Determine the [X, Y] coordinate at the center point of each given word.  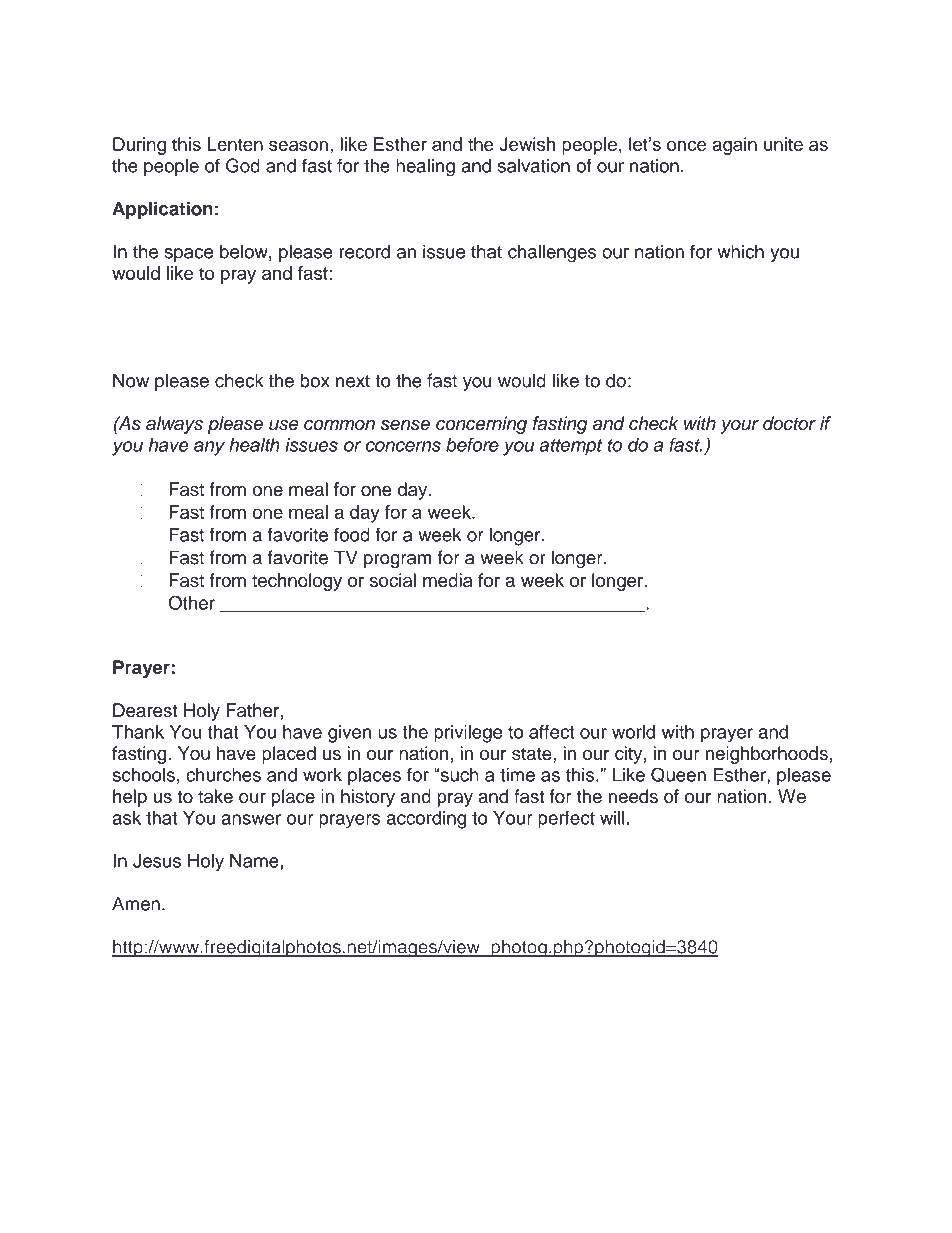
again [734, 146]
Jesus [157, 861]
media [448, 580]
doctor [789, 423]
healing [425, 167]
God [243, 165]
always [174, 425]
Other [191, 602]
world [633, 732]
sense [405, 425]
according [426, 820]
